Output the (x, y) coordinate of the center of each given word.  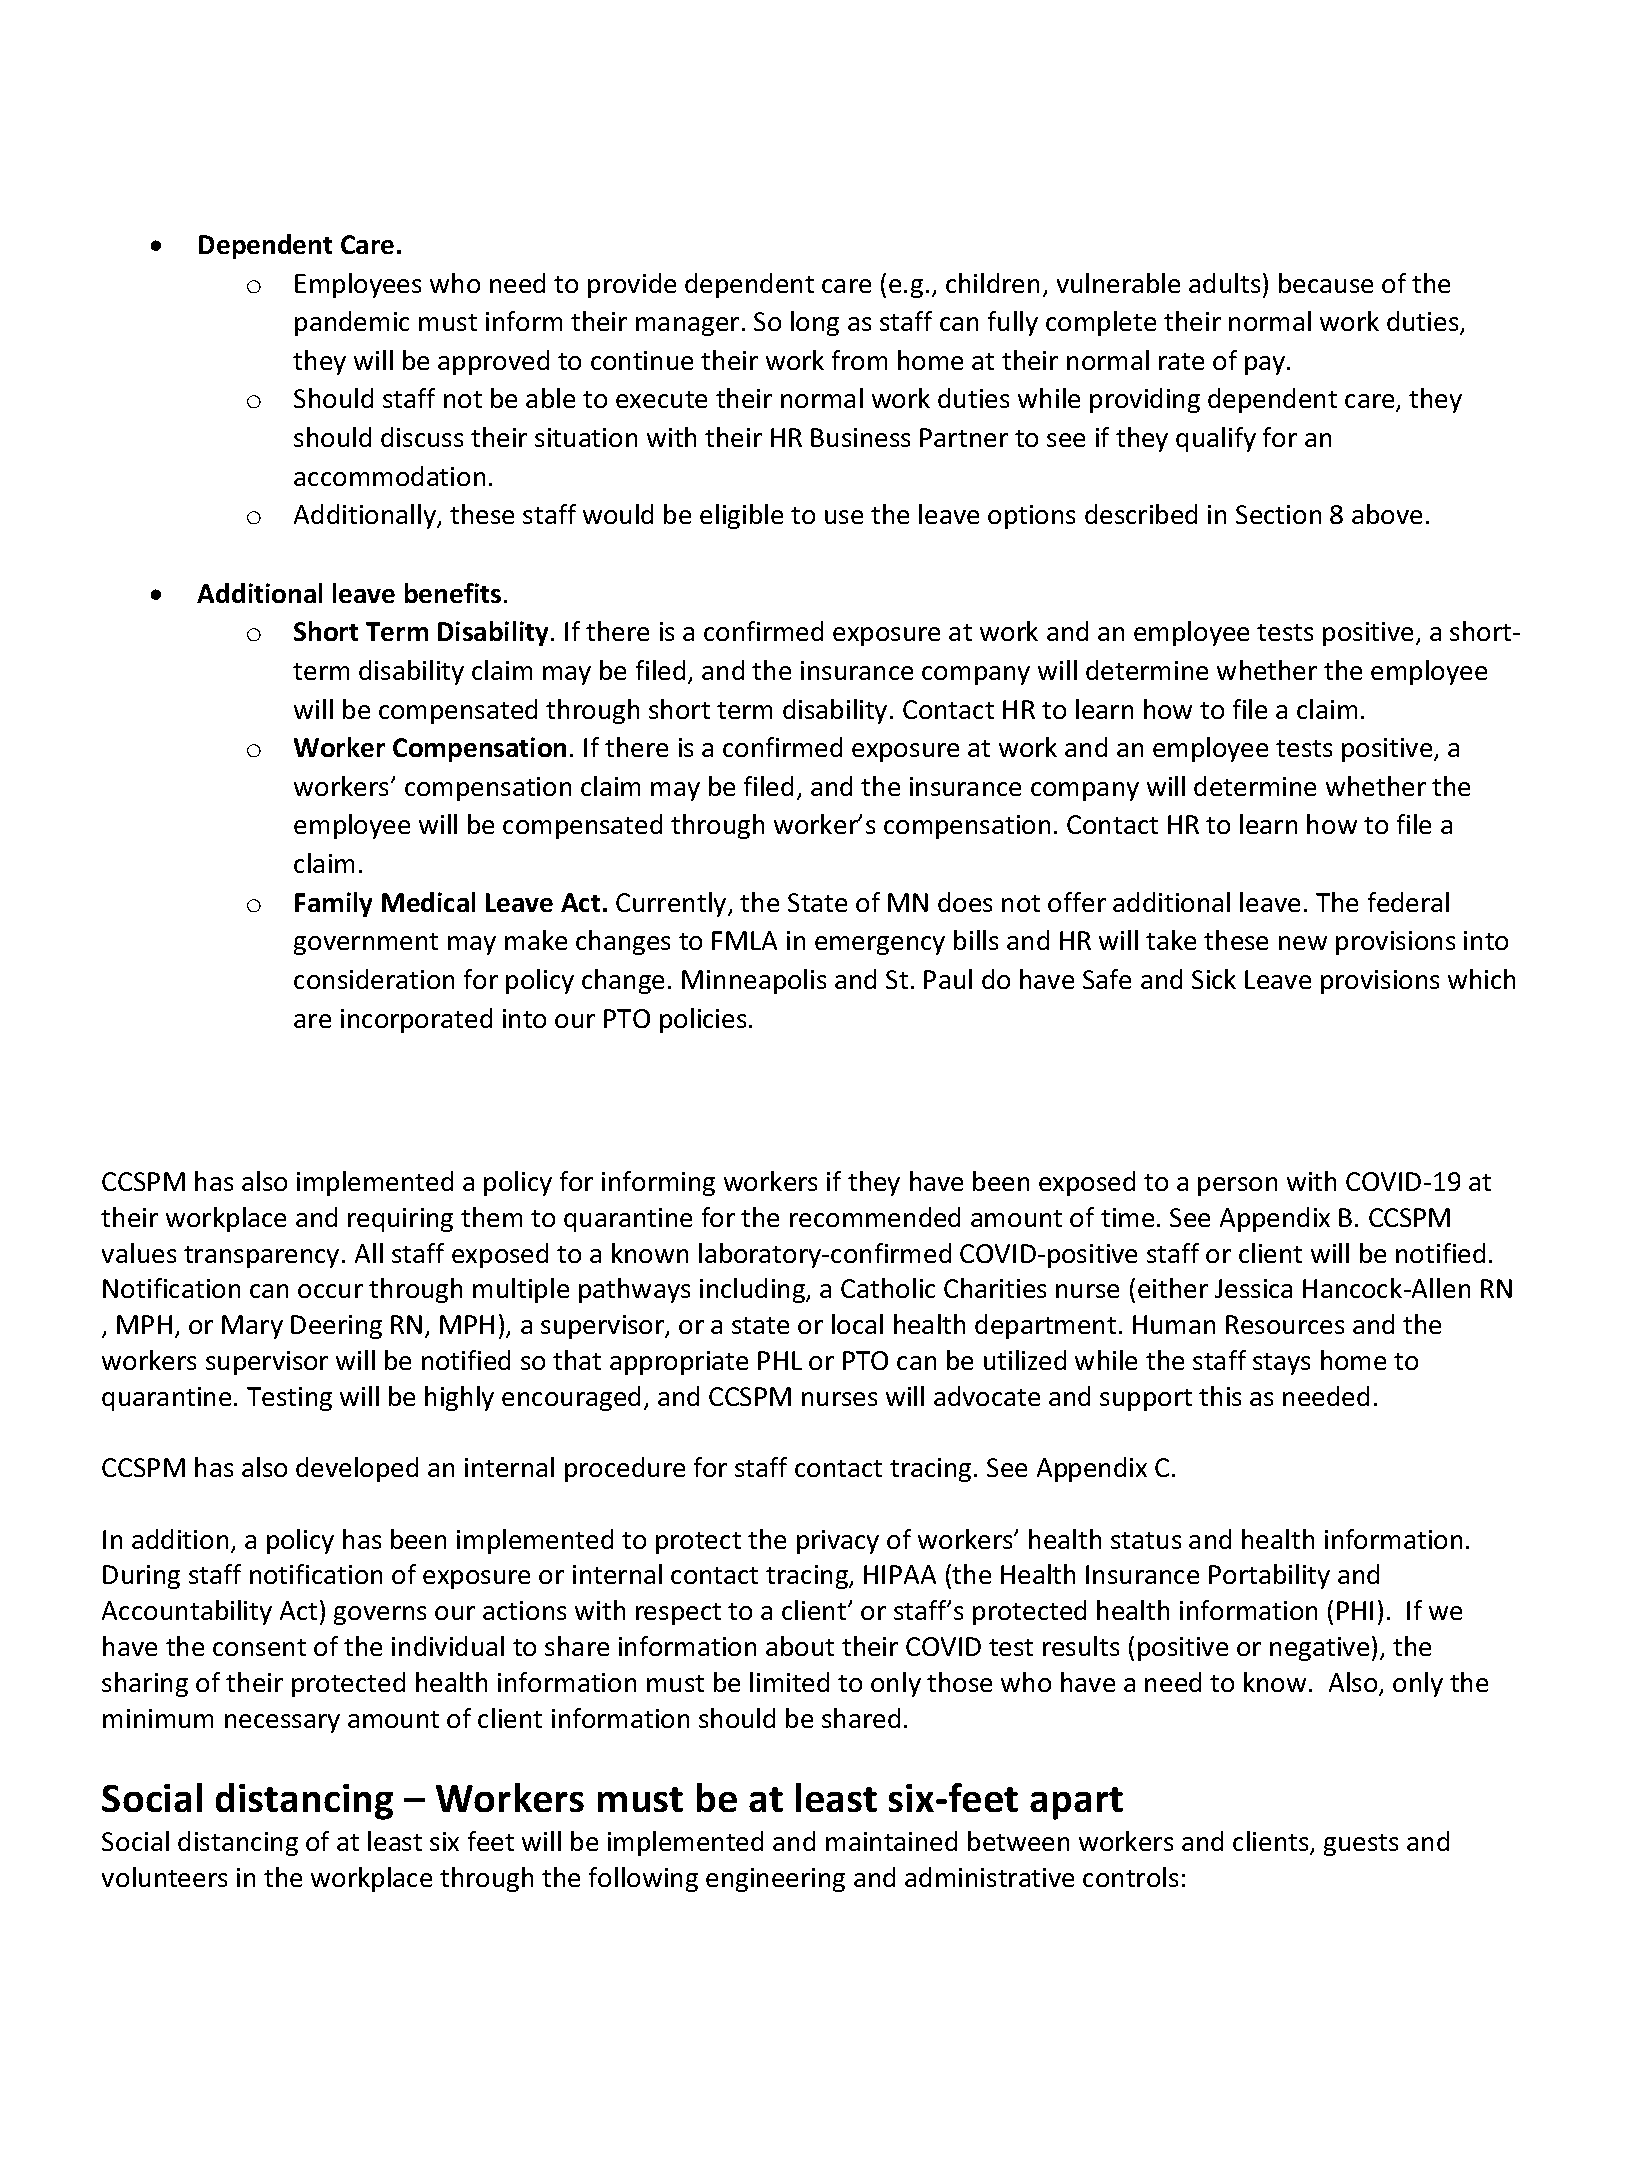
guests (1361, 1845)
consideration (374, 979)
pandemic (352, 323)
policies (703, 1020)
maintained (891, 1841)
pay (1266, 365)
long (815, 323)
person (1237, 1186)
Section (1278, 514)
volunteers (164, 1877)
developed (357, 1469)
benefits (453, 593)
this (1220, 1396)
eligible (741, 516)
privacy (838, 1542)
